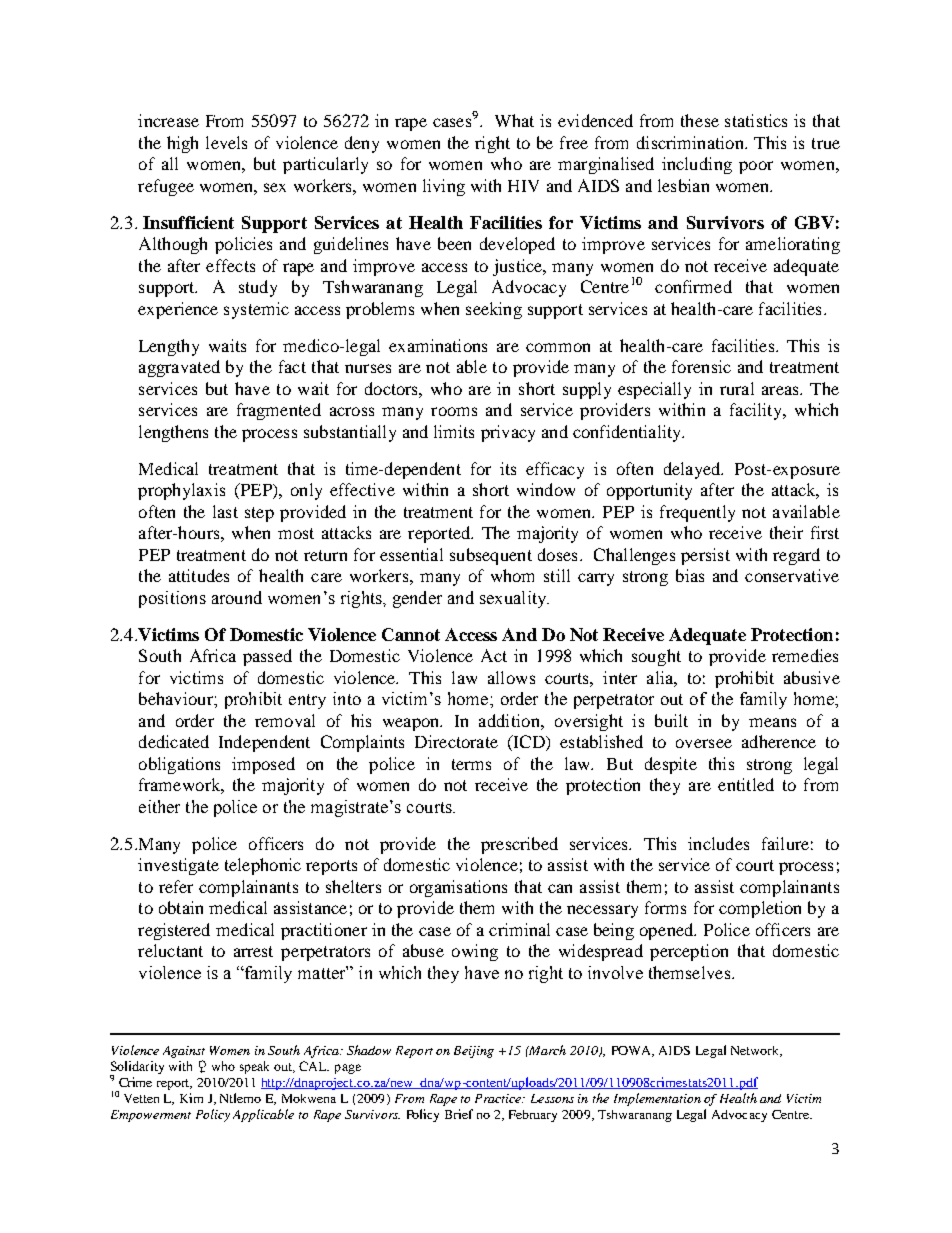  What do you see at coordinates (792, 575) in the image?
I see `conservative` at bounding box center [792, 575].
